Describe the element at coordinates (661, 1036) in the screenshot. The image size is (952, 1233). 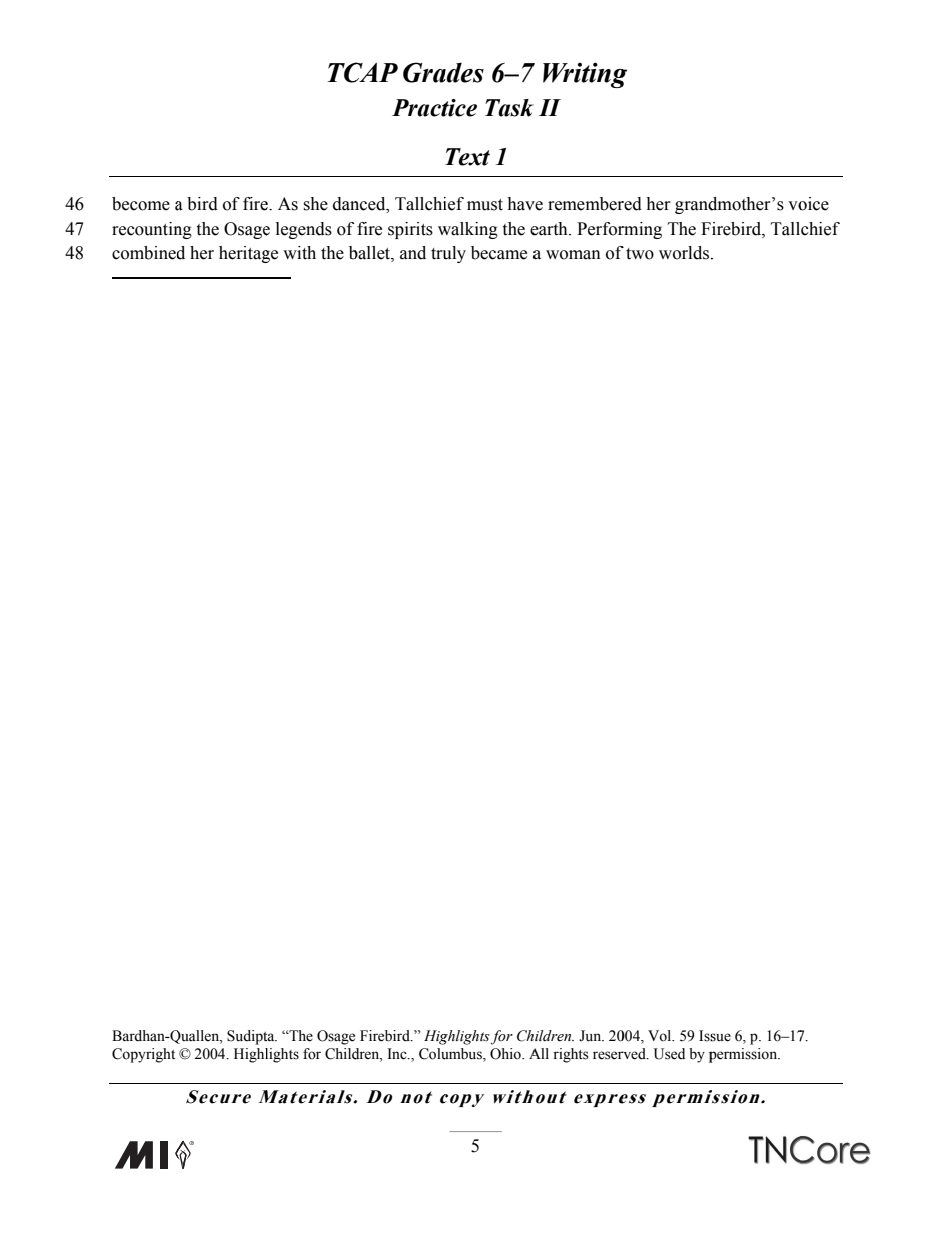
I see `Vol` at that location.
